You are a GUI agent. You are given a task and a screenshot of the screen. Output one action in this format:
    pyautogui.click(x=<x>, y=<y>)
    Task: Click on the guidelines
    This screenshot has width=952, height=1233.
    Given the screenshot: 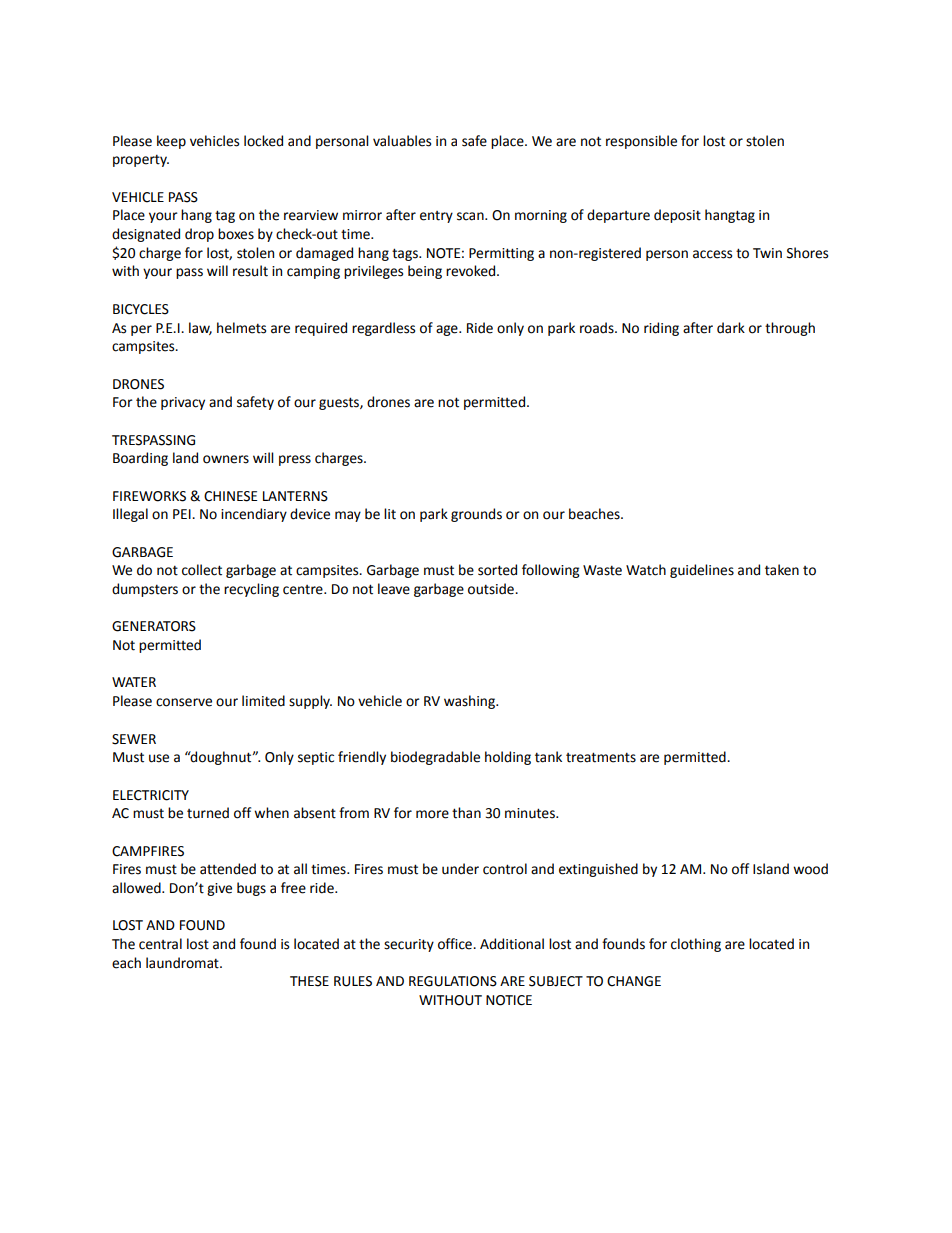 What is the action you would take?
    pyautogui.click(x=702, y=571)
